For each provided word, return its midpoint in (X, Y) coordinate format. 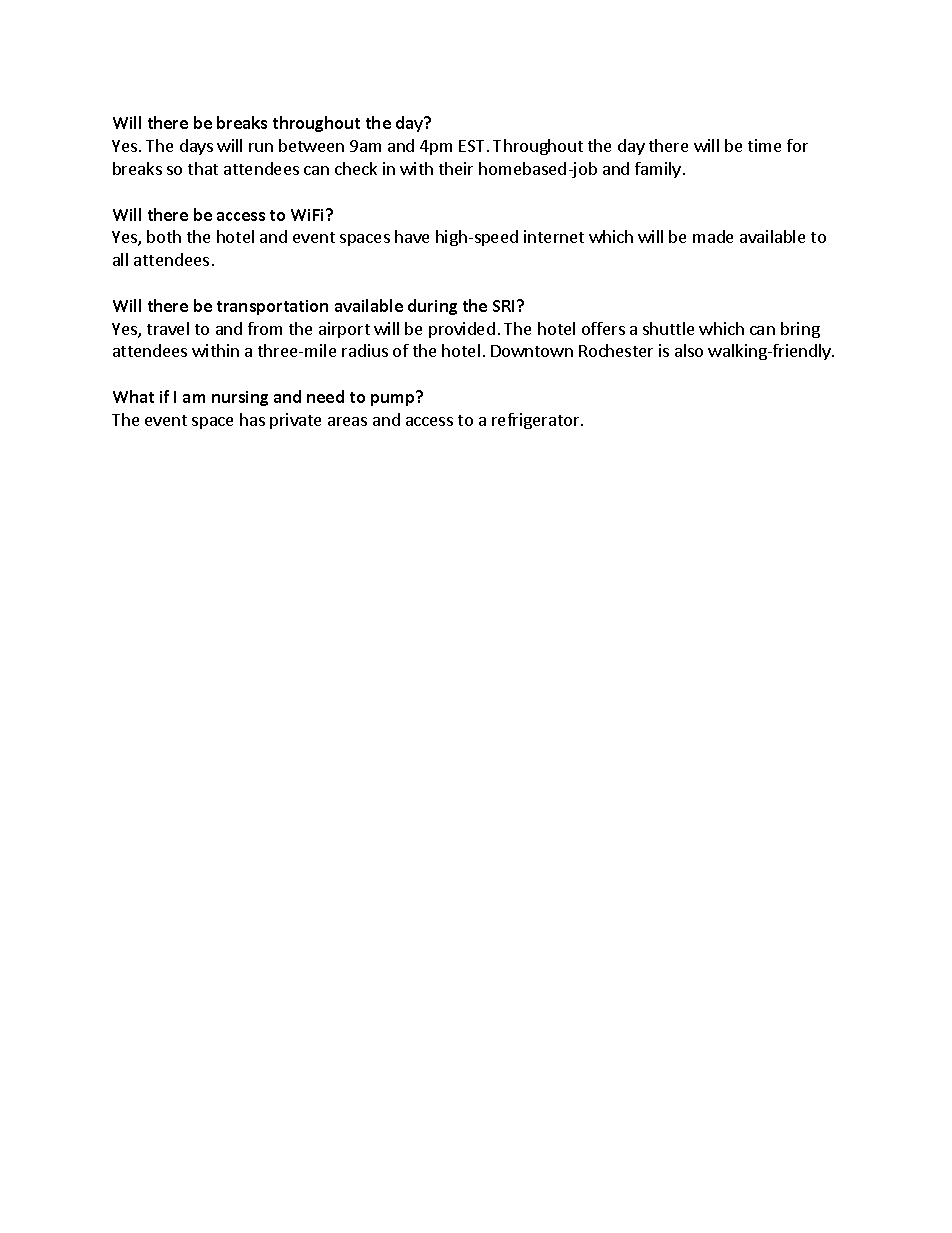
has (252, 419)
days (196, 147)
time (764, 145)
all (120, 259)
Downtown (532, 351)
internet (554, 236)
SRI (505, 306)
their (456, 168)
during (432, 307)
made (713, 236)
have (412, 236)
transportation (272, 307)
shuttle (668, 328)
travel (168, 328)
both (164, 236)
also (689, 350)
